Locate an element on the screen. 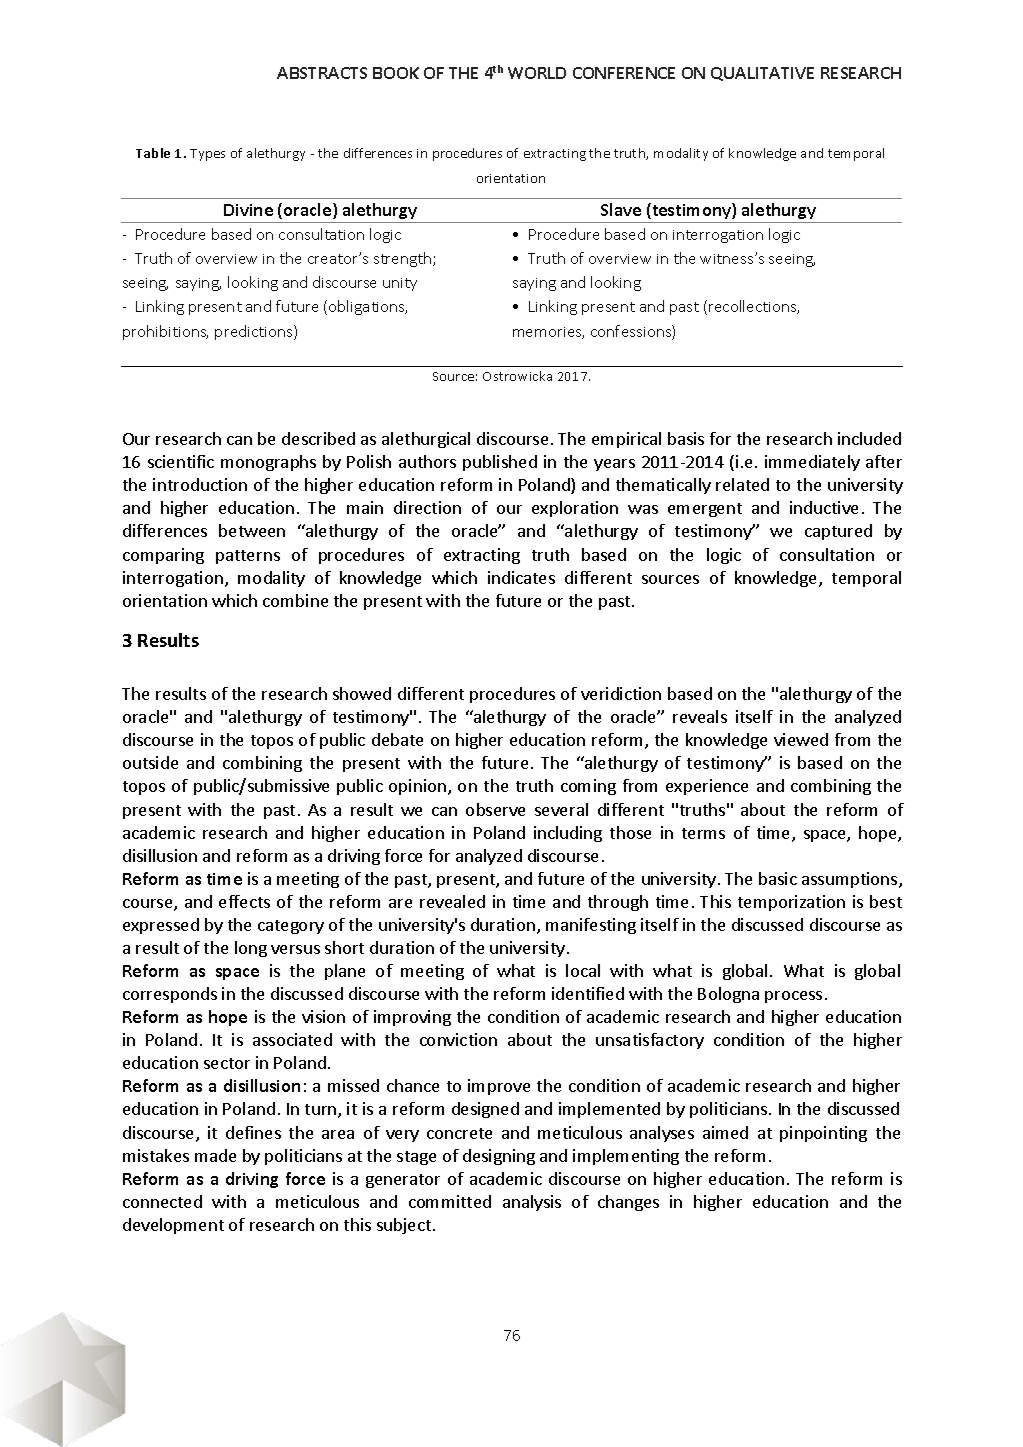 This screenshot has width=1023, height=1447. Types is located at coordinates (207, 155).
